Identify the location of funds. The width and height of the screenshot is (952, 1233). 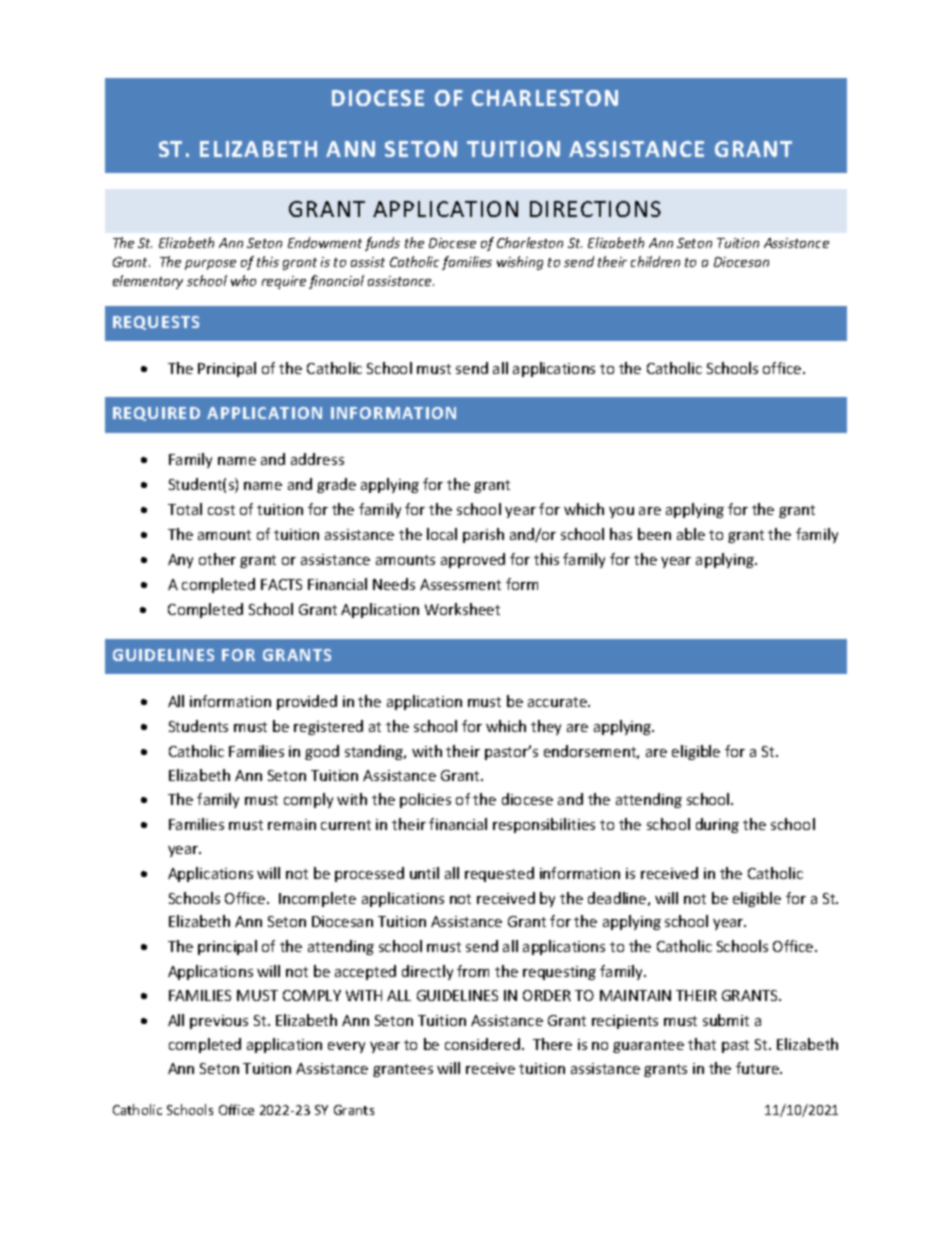
(382, 244).
